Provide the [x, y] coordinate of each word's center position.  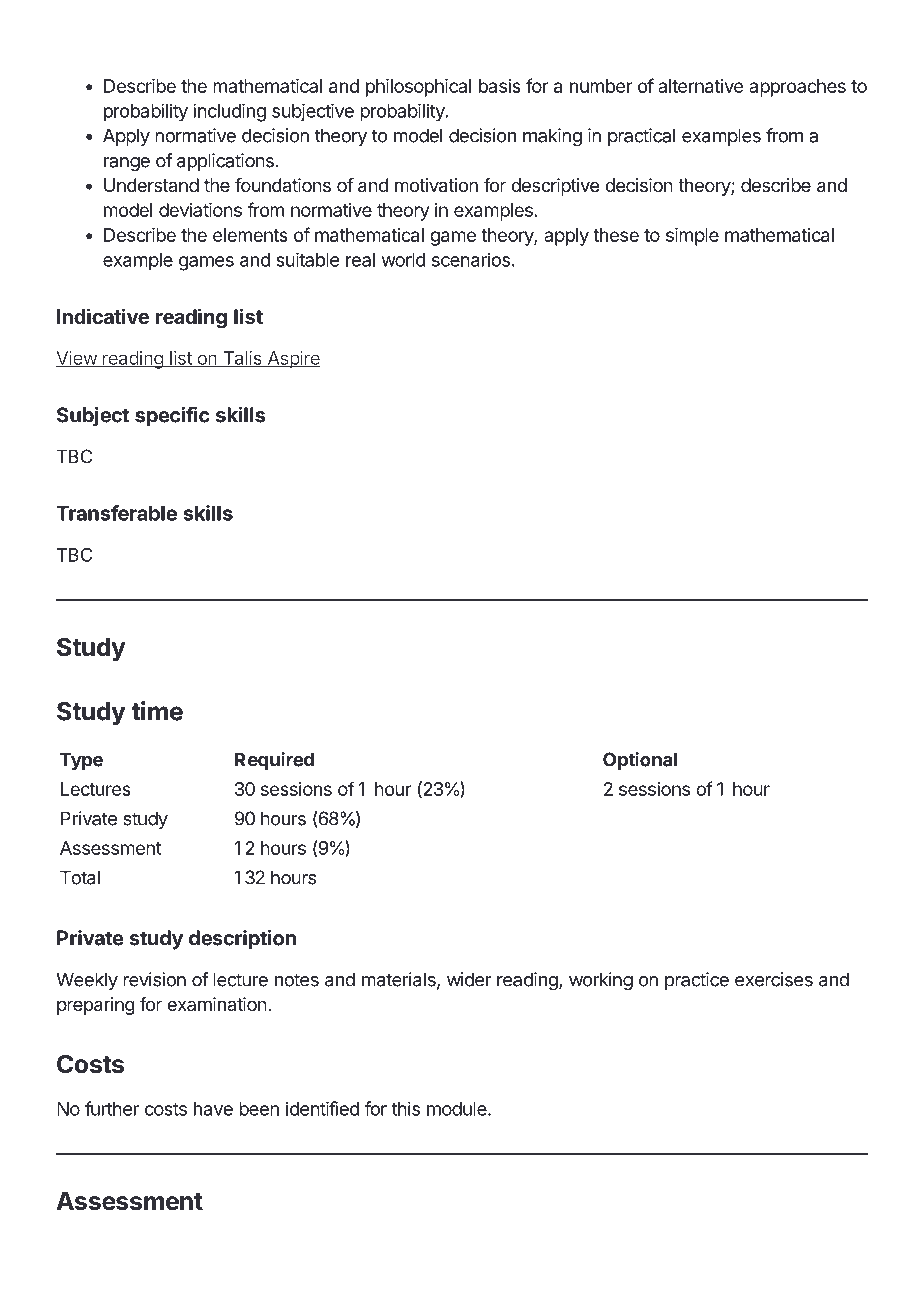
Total [80, 877]
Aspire [292, 360]
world [404, 260]
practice [697, 981]
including [229, 113]
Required [274, 761]
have [213, 1109]
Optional [640, 761]
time [157, 711]
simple [692, 237]
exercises [774, 979]
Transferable [116, 513]
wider [469, 979]
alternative [700, 86]
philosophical [418, 88]
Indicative [103, 316]
